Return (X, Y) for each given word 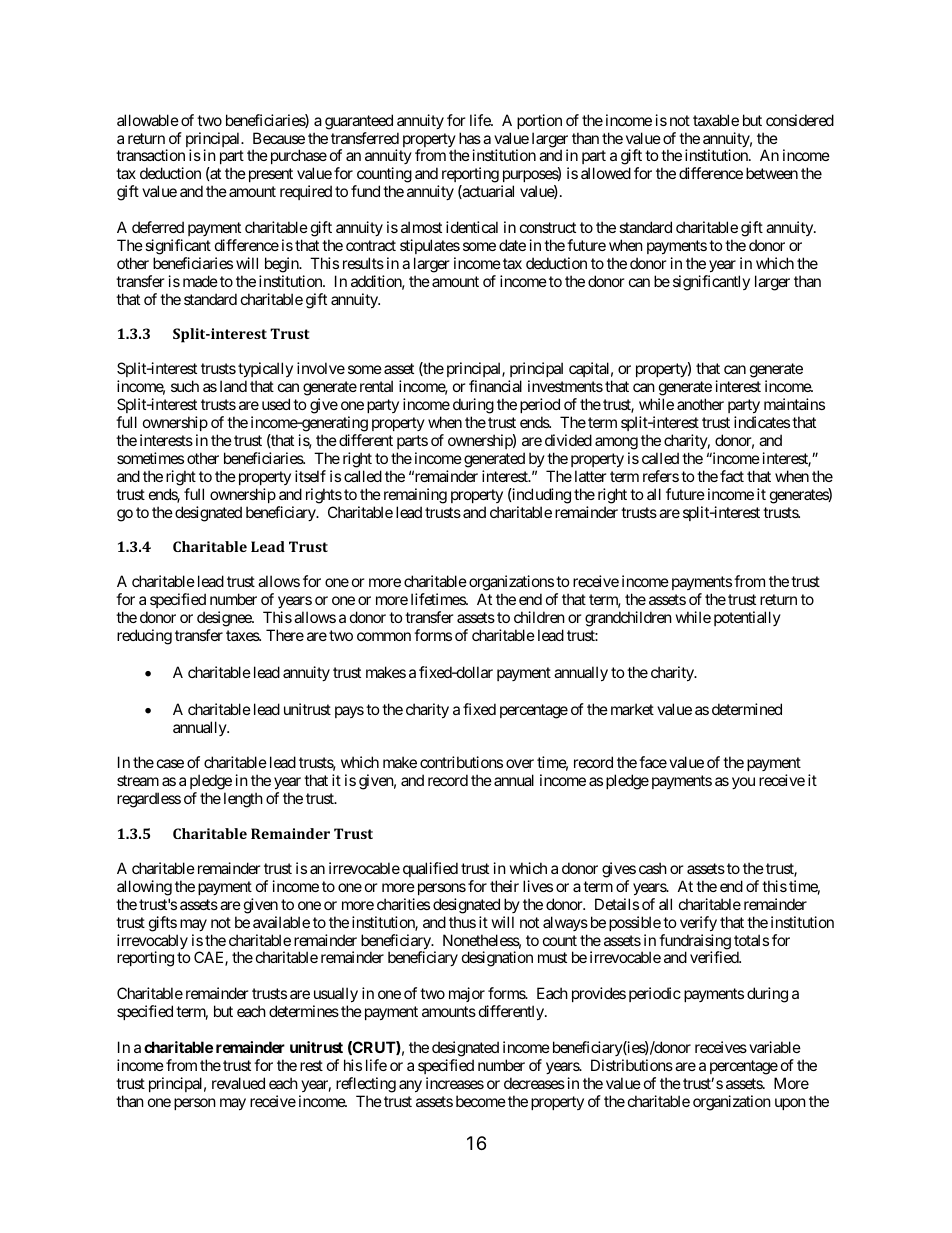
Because (279, 138)
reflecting (366, 1085)
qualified (430, 869)
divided (568, 440)
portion (539, 121)
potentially (747, 618)
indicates (762, 422)
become (481, 1101)
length (243, 800)
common (384, 636)
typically (265, 371)
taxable (716, 120)
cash (653, 868)
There (285, 635)
